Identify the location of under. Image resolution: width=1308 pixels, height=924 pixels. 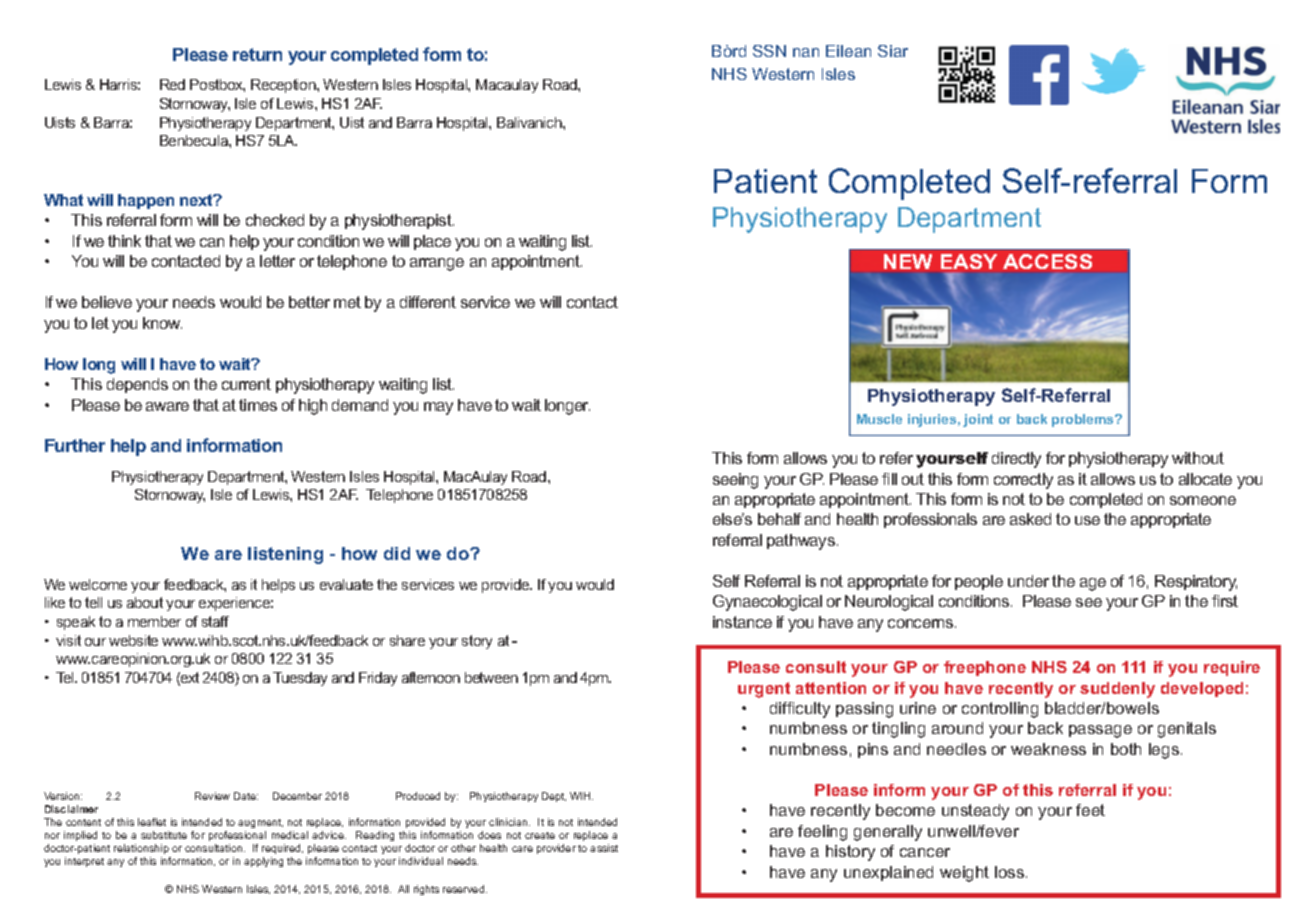
(1028, 581).
